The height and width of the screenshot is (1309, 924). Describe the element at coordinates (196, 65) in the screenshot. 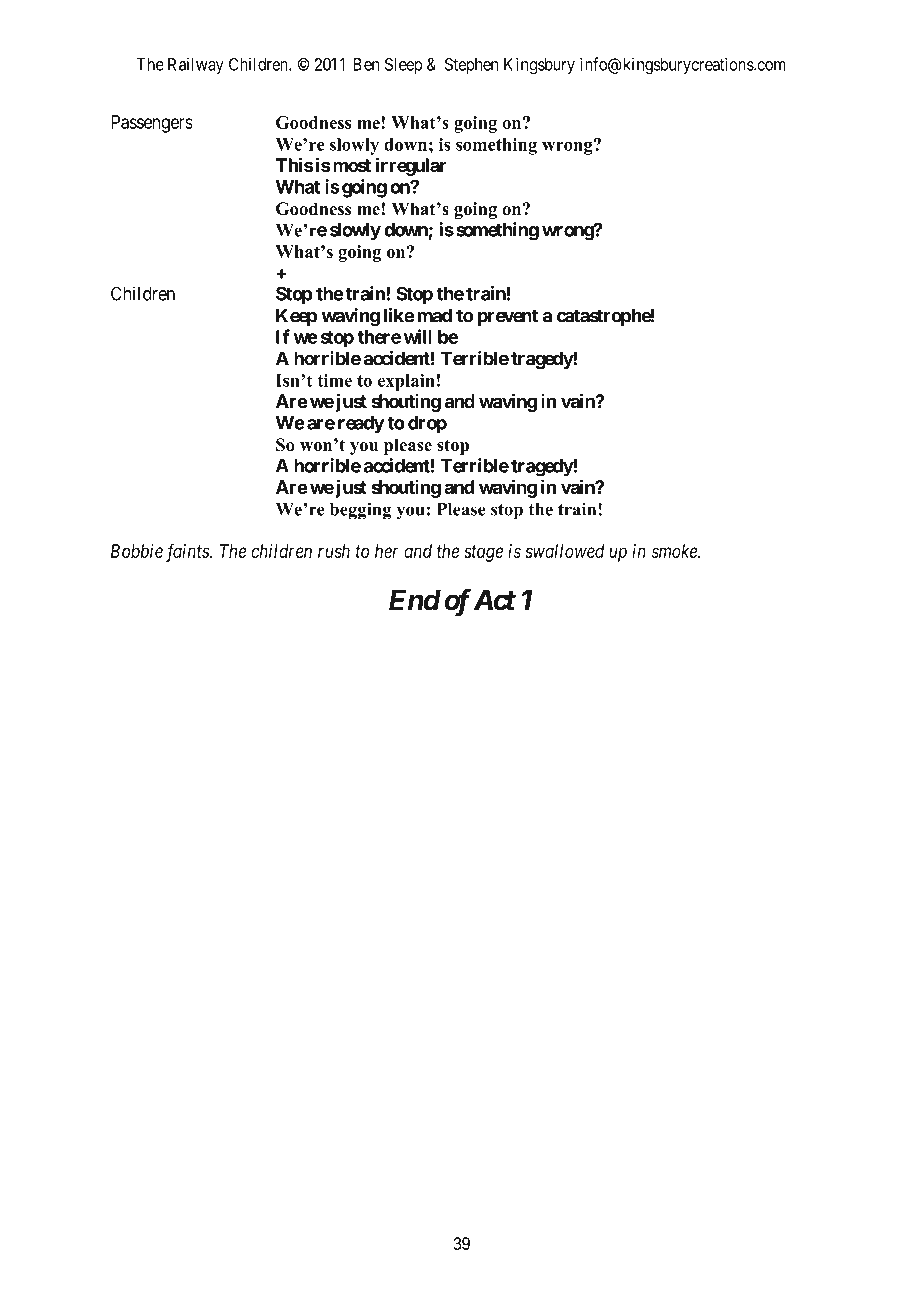

I see `Railway` at that location.
